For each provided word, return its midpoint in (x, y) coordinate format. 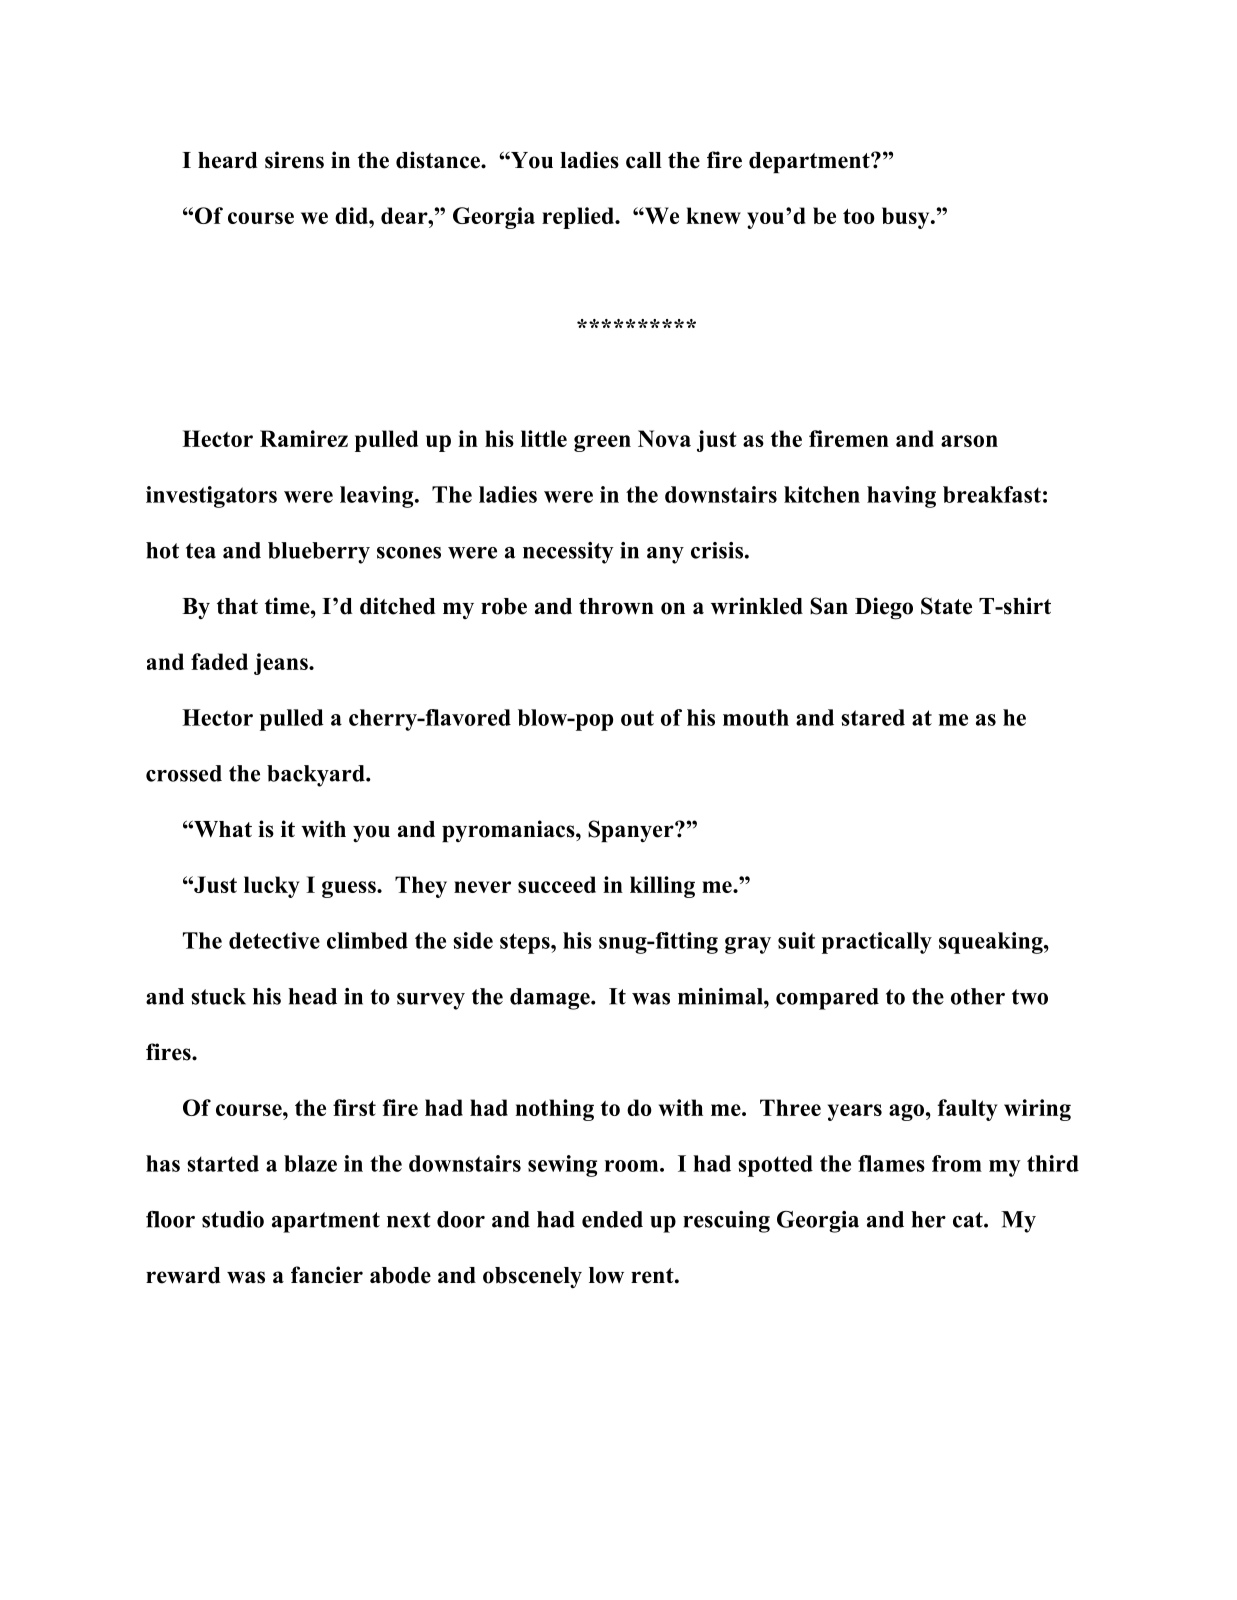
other (978, 996)
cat (969, 1220)
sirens (294, 160)
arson (969, 441)
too (859, 216)
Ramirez (304, 438)
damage (551, 999)
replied (579, 218)
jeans (282, 664)
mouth (756, 717)
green (602, 443)
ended (612, 1219)
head (312, 996)
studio (233, 1219)
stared (873, 717)
